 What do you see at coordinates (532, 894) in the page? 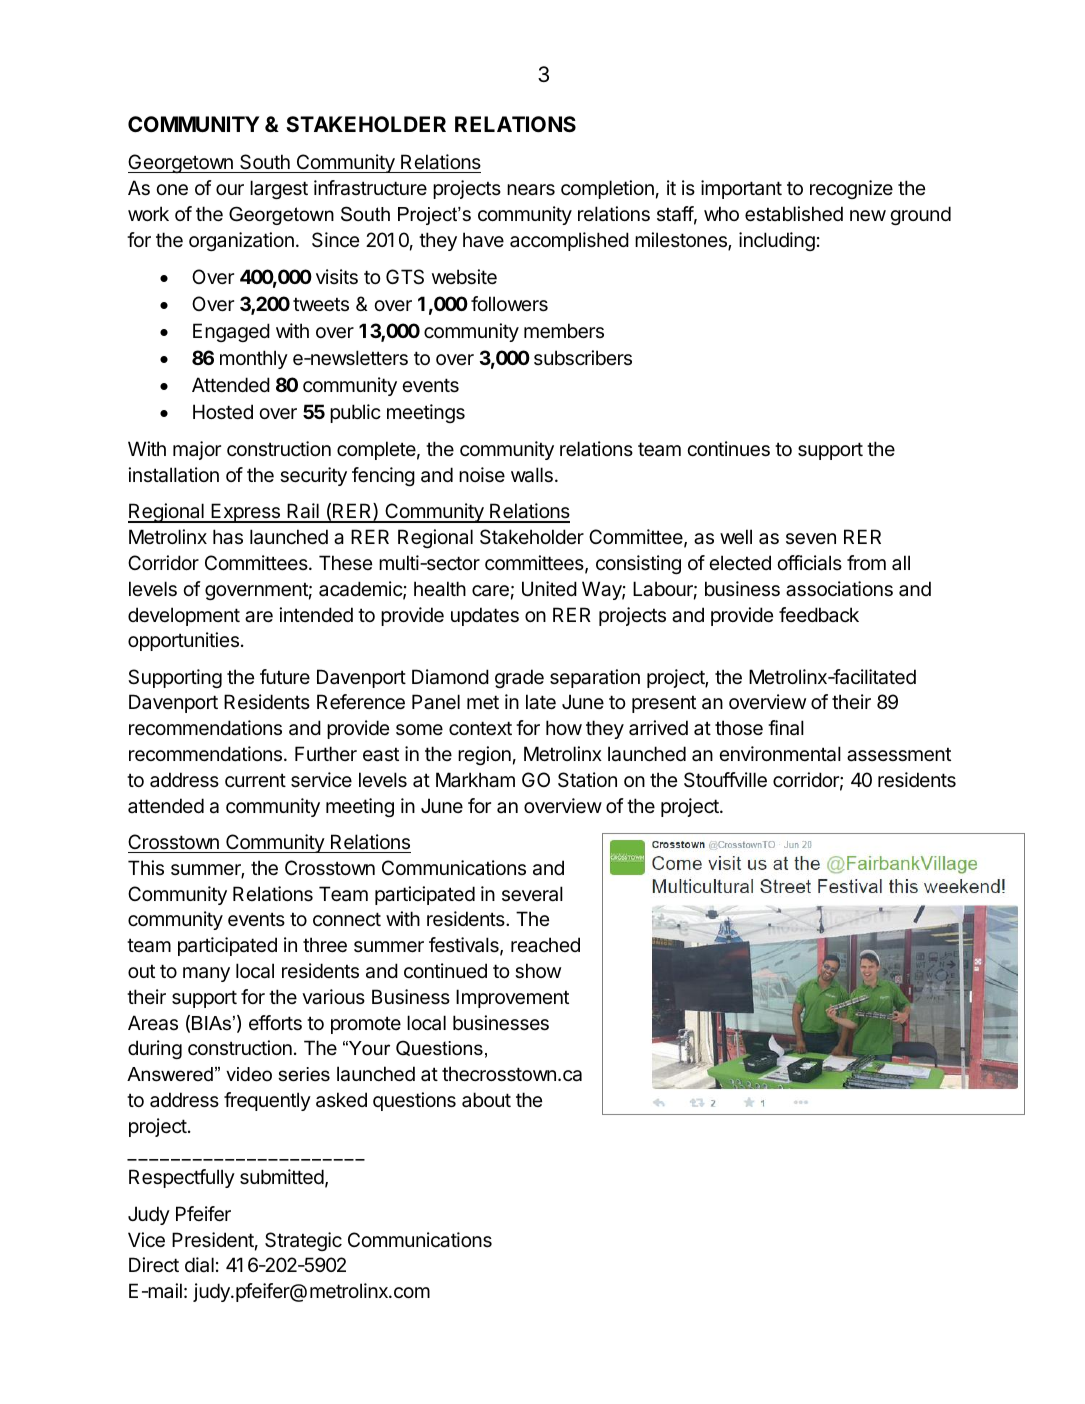
I see `several` at bounding box center [532, 894].
